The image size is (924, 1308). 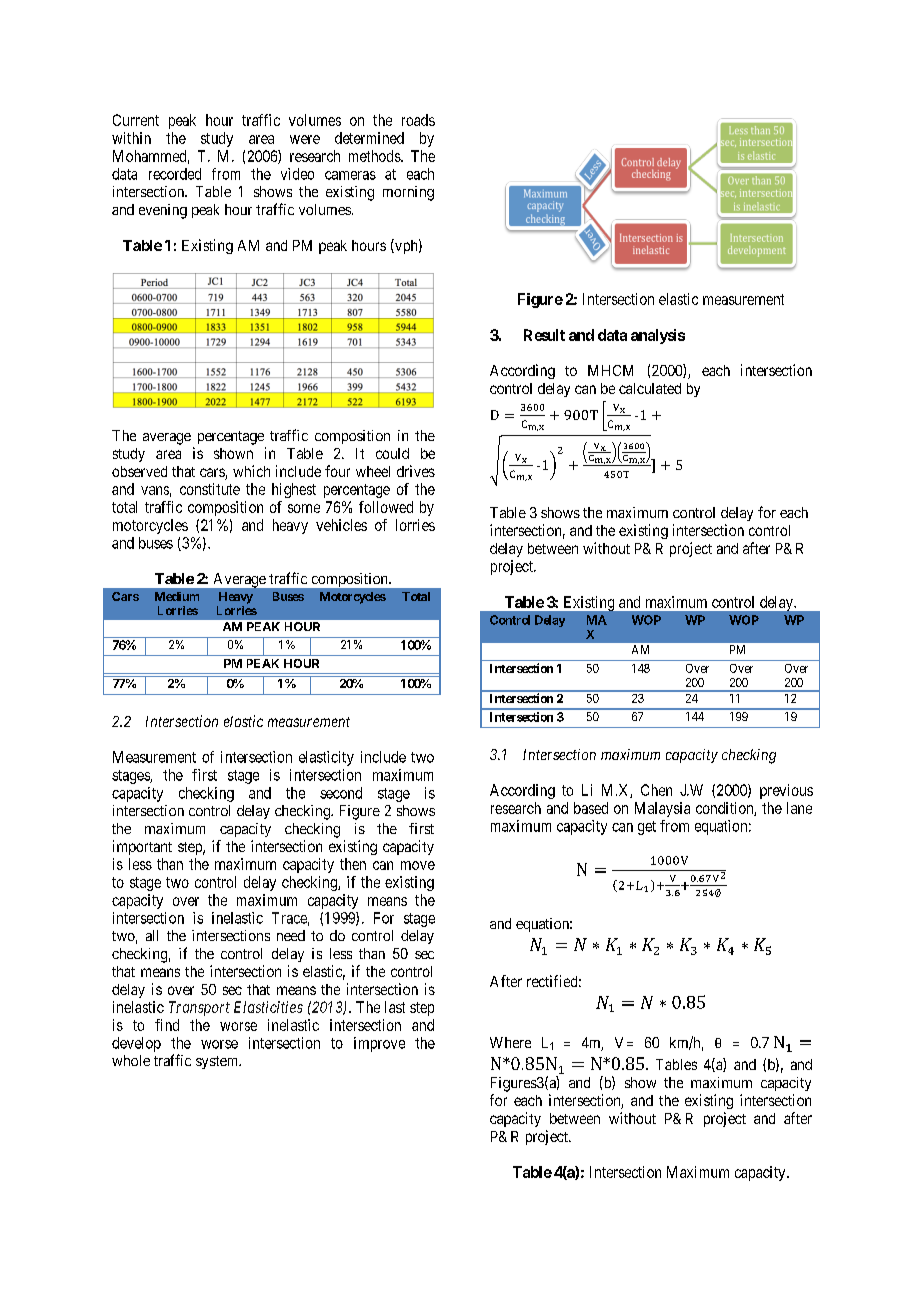 What do you see at coordinates (416, 471) in the screenshot?
I see `drives` at bounding box center [416, 471].
